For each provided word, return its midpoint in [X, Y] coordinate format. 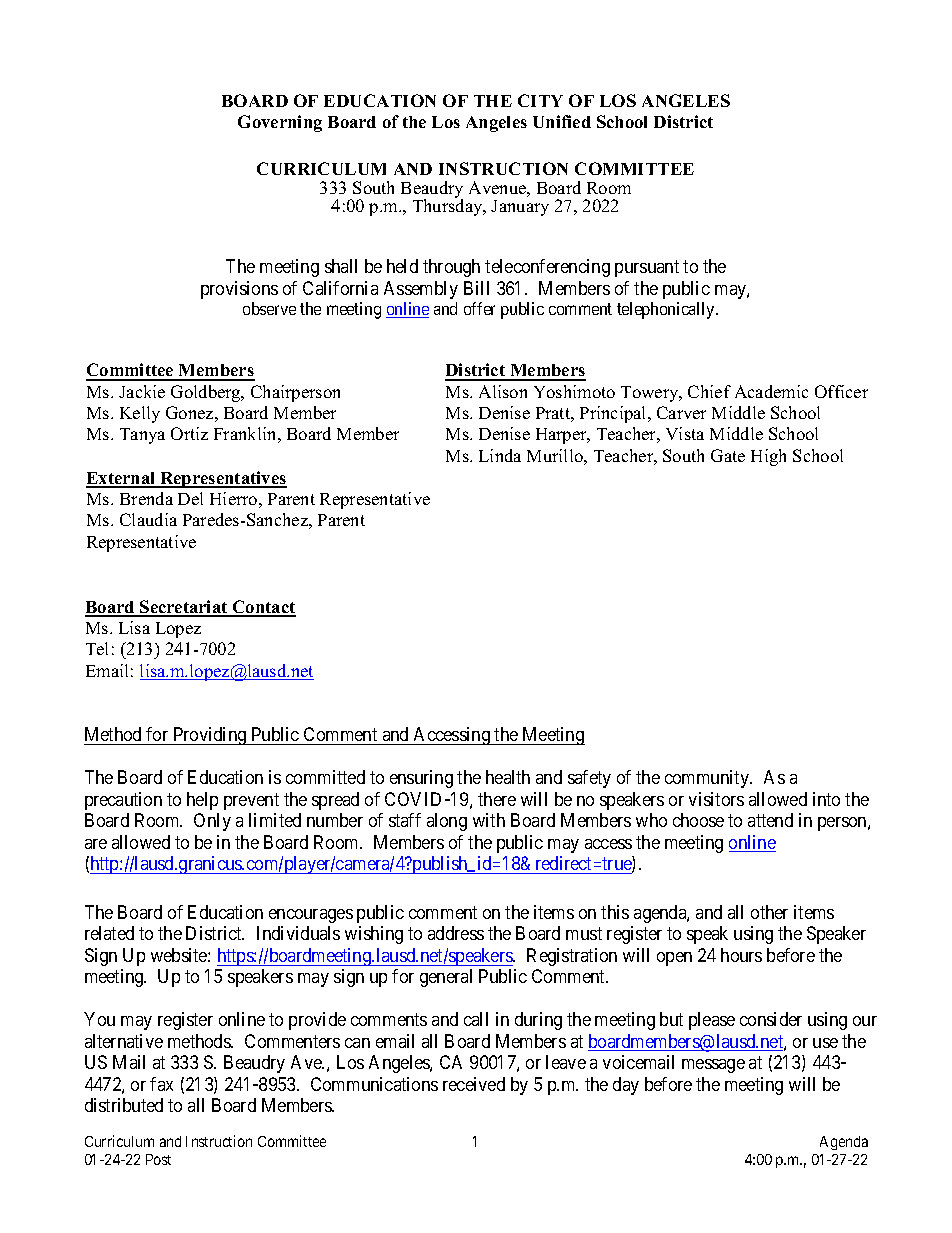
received [474, 1084]
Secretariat [184, 608]
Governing [280, 123]
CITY [540, 100]
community [708, 779]
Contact [263, 608]
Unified [562, 121]
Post [158, 1159]
